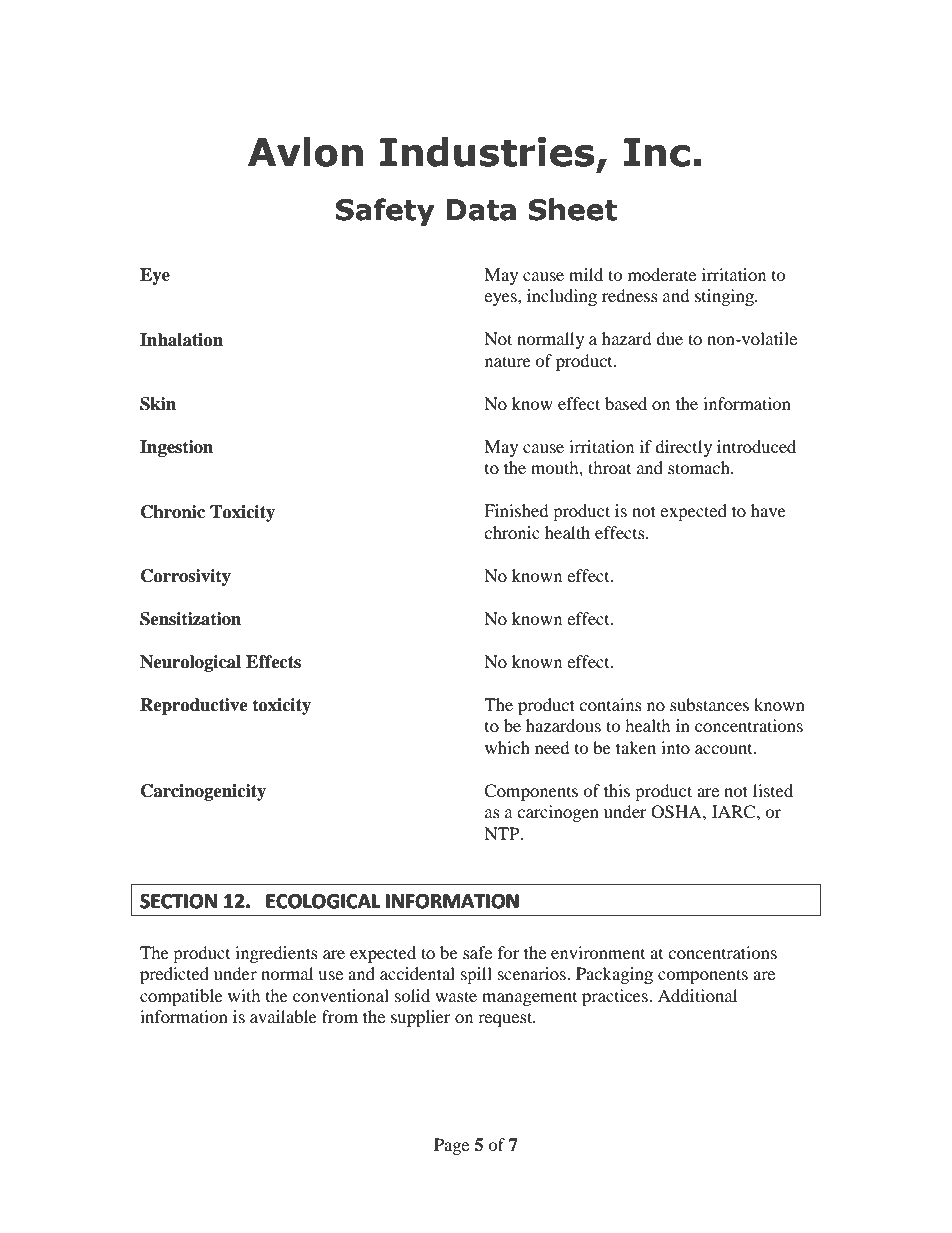 The height and width of the screenshot is (1233, 952). Describe the element at coordinates (697, 995) in the screenshot. I see `Additional` at that location.
